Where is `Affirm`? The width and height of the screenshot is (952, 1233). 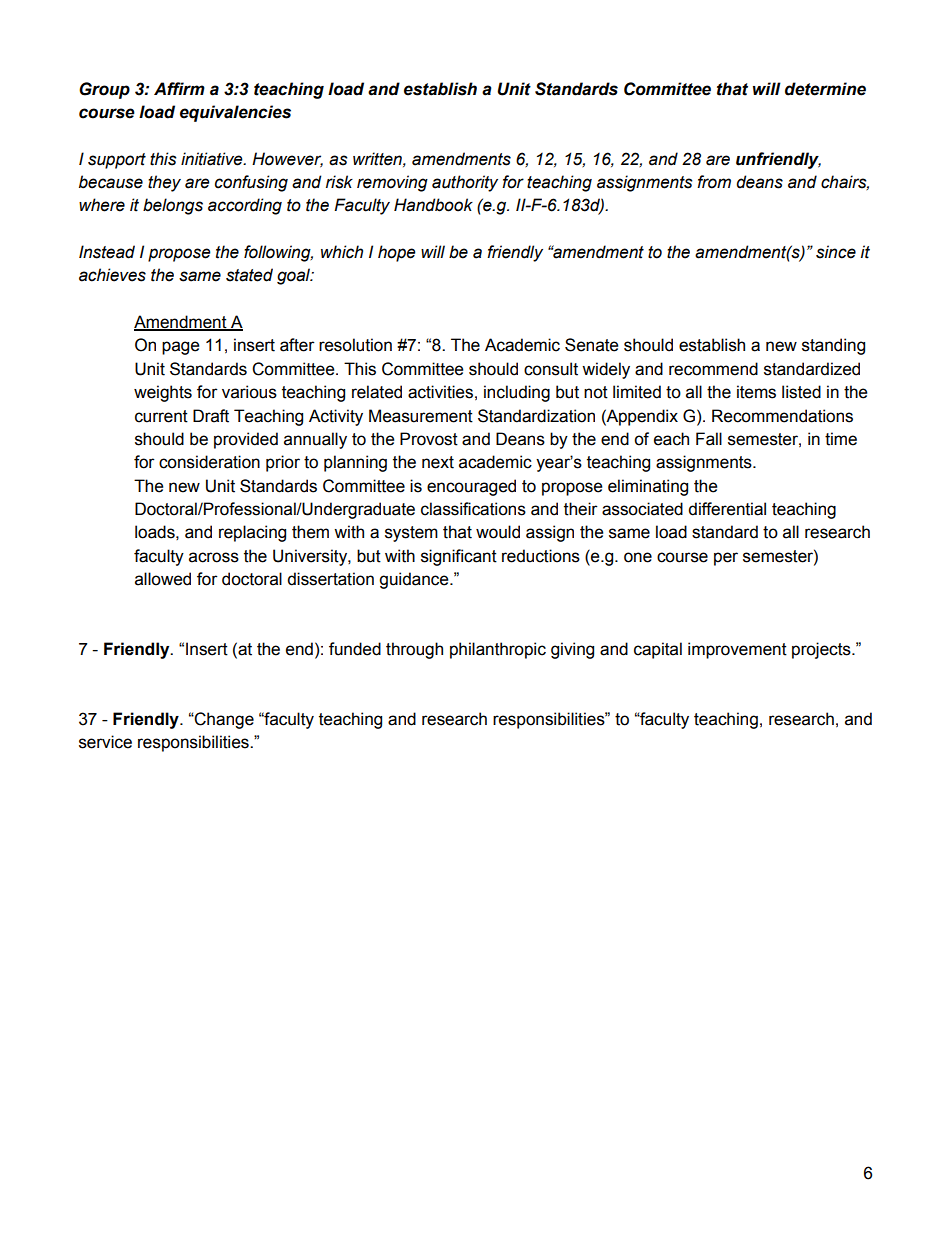 Affirm is located at coordinates (179, 88).
